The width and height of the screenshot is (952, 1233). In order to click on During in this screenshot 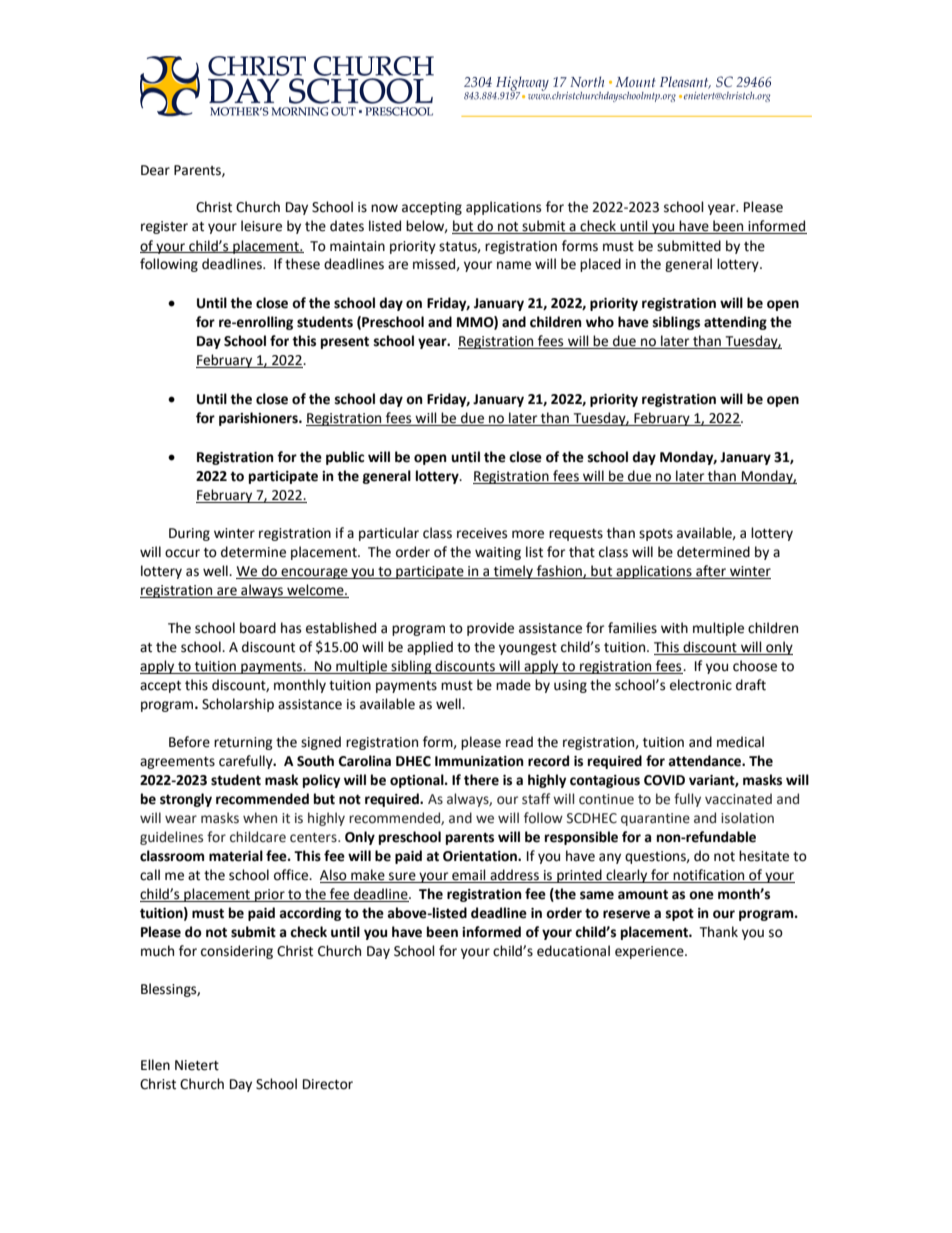, I will do `click(189, 534)`.
